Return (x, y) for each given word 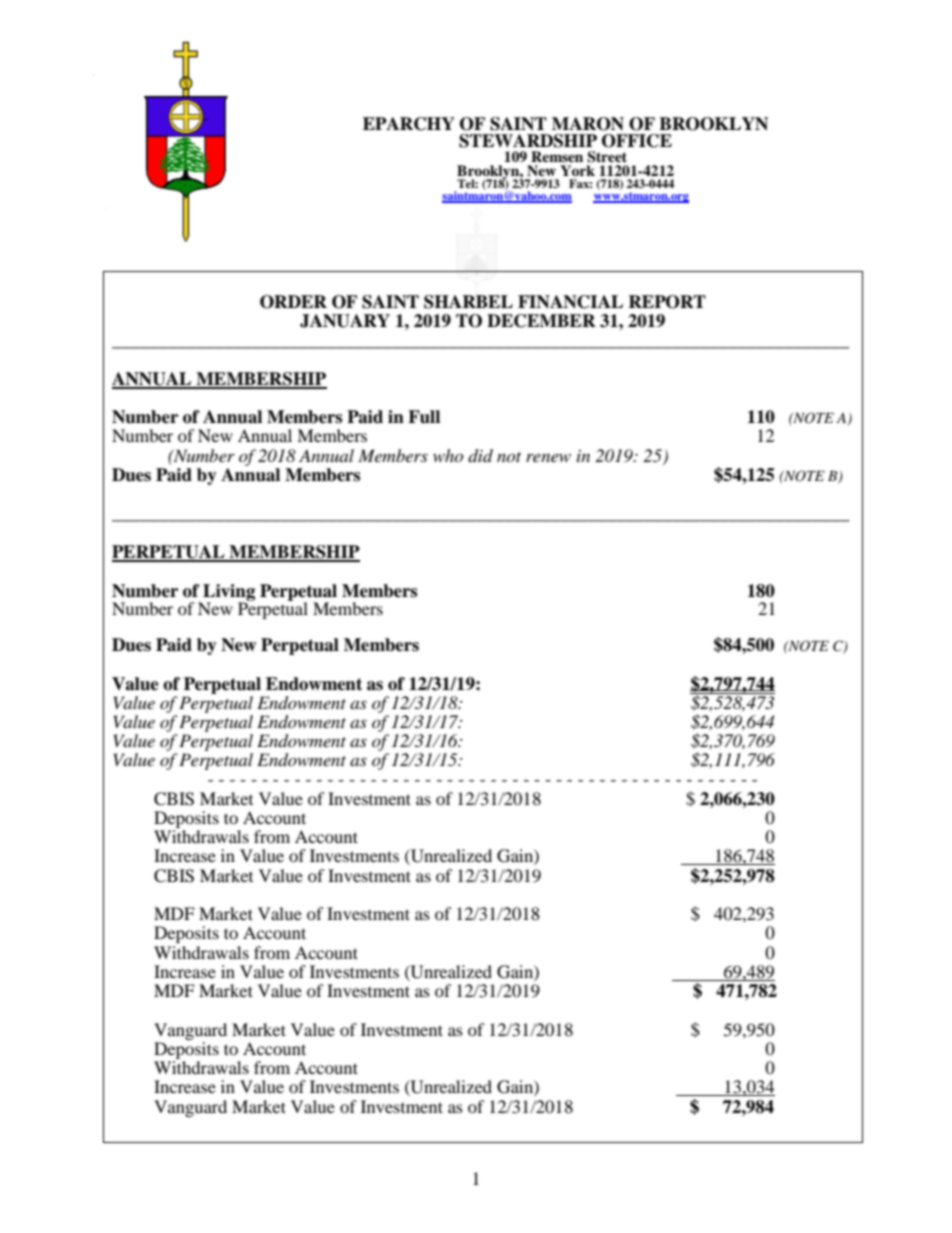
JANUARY (345, 321)
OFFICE (637, 141)
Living (229, 593)
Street (607, 157)
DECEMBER (541, 321)
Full (424, 417)
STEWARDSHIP (528, 141)
